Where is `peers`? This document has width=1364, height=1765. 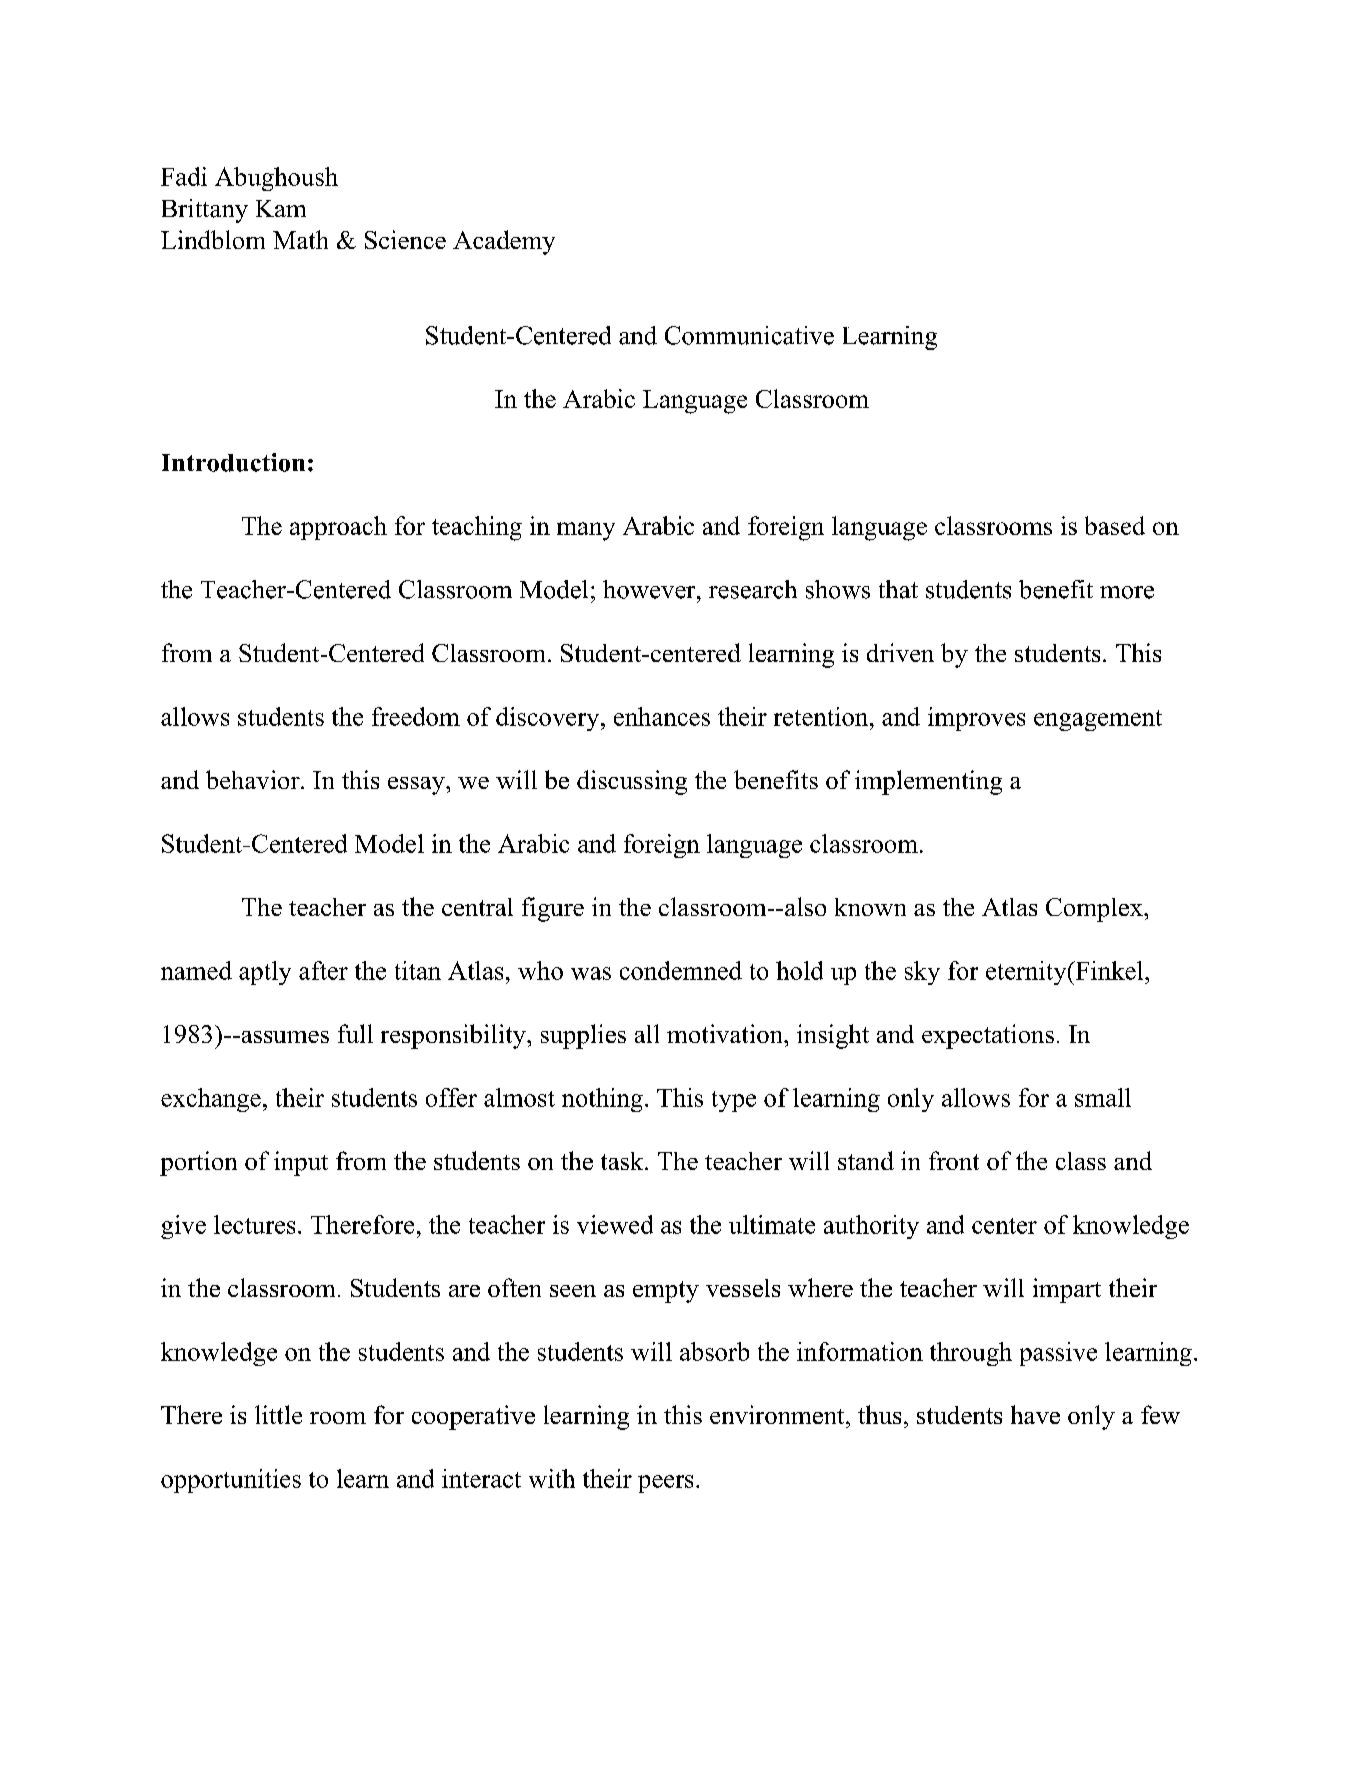
peers is located at coordinates (665, 1484).
